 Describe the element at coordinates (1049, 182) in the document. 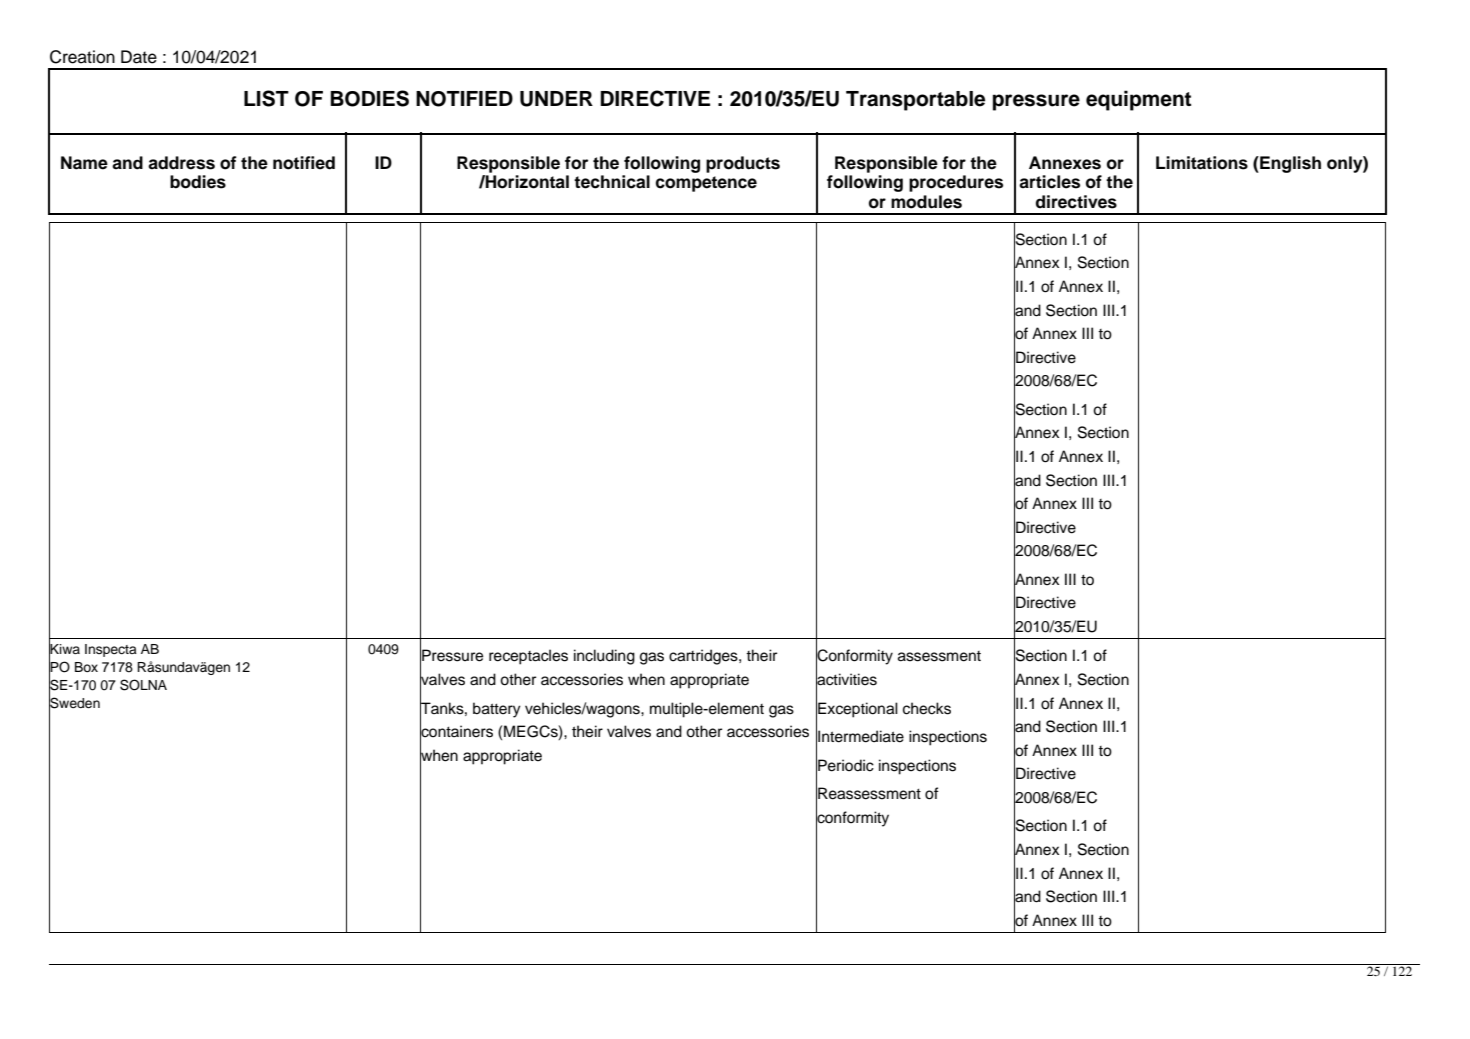

I see `articles` at that location.
